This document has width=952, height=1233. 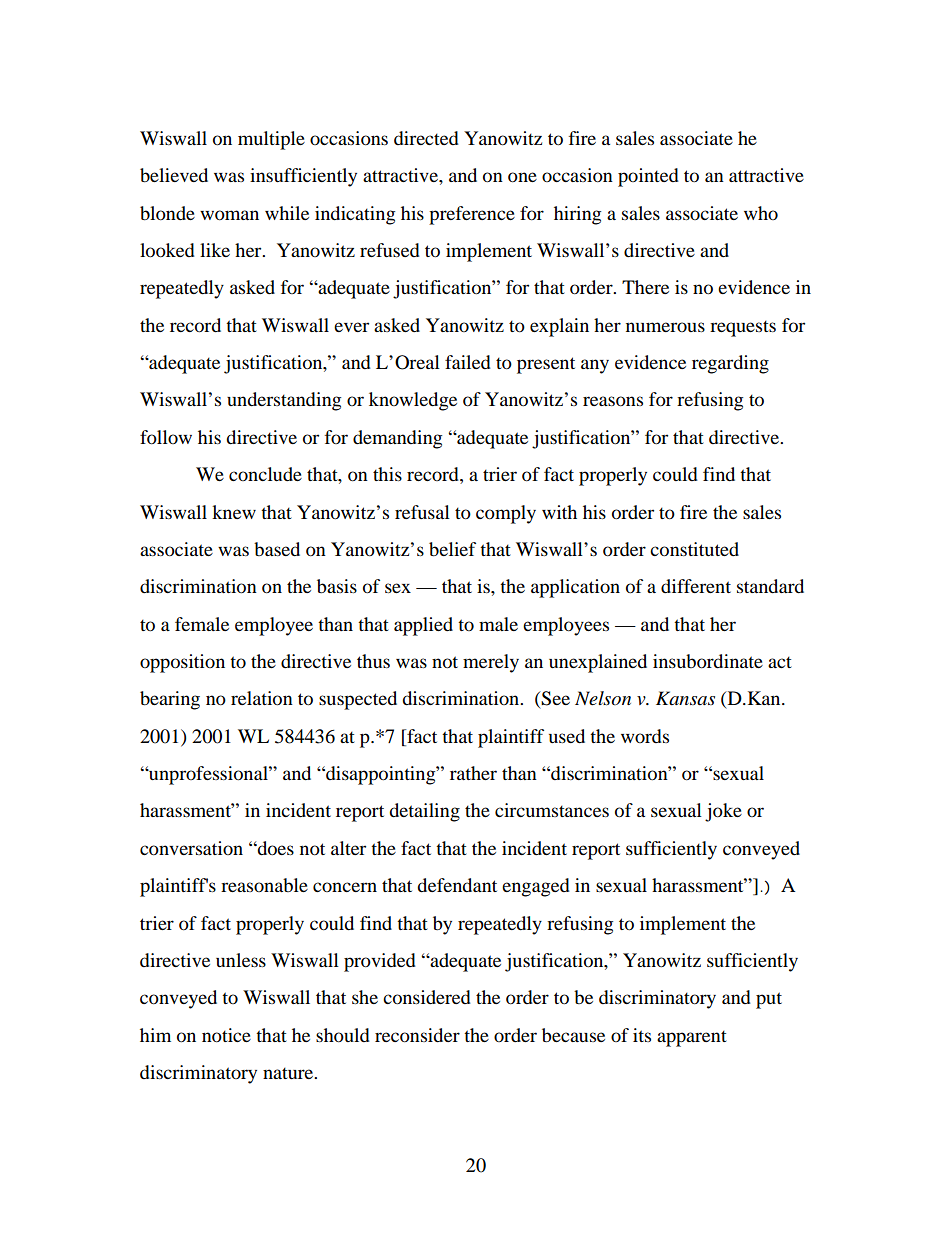 What do you see at coordinates (723, 812) in the document?
I see `joke` at bounding box center [723, 812].
